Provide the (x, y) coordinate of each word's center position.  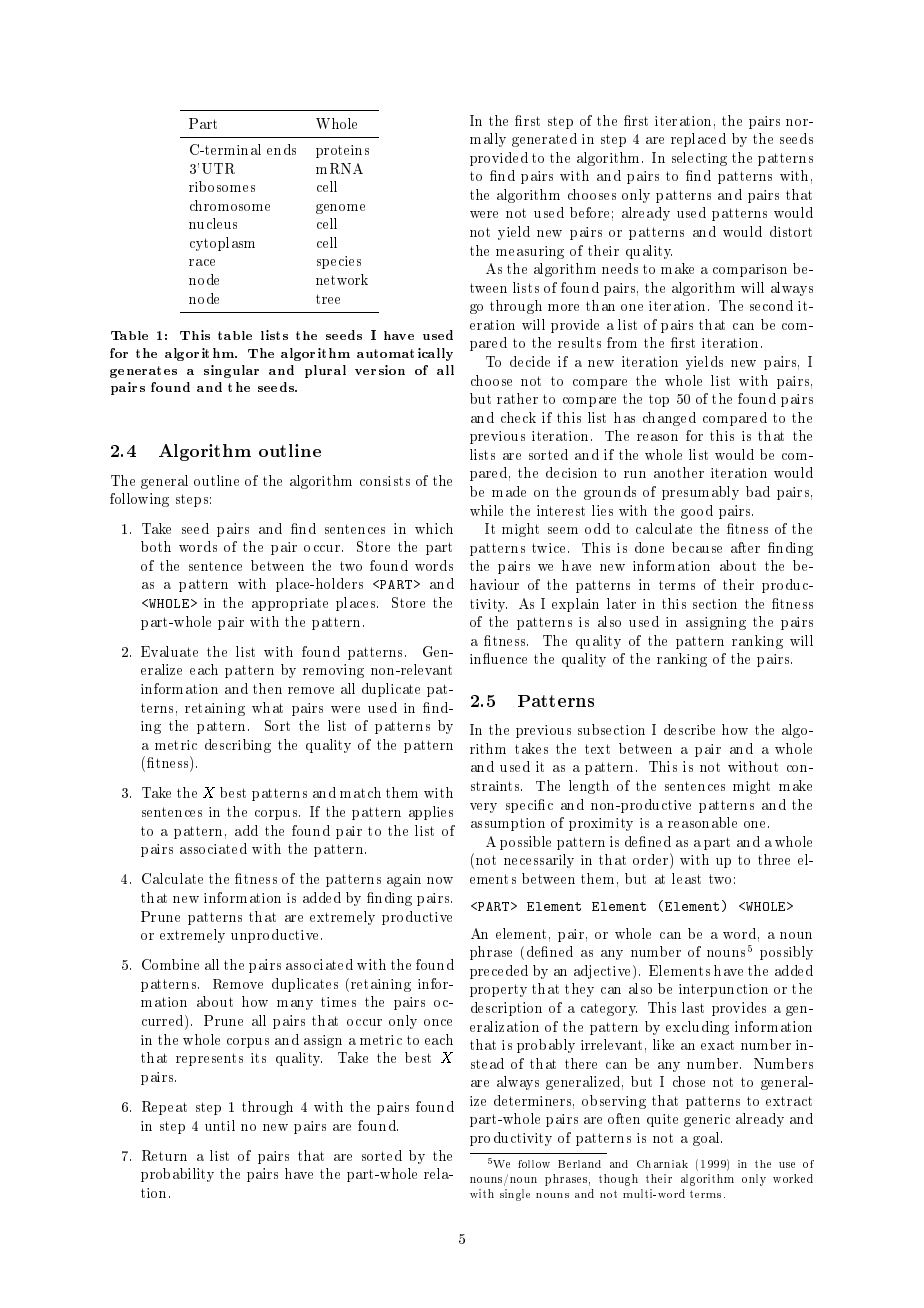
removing (333, 671)
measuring (530, 252)
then (267, 688)
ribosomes (222, 186)
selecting (699, 159)
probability (177, 1175)
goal (707, 1139)
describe (689, 729)
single (515, 1195)
